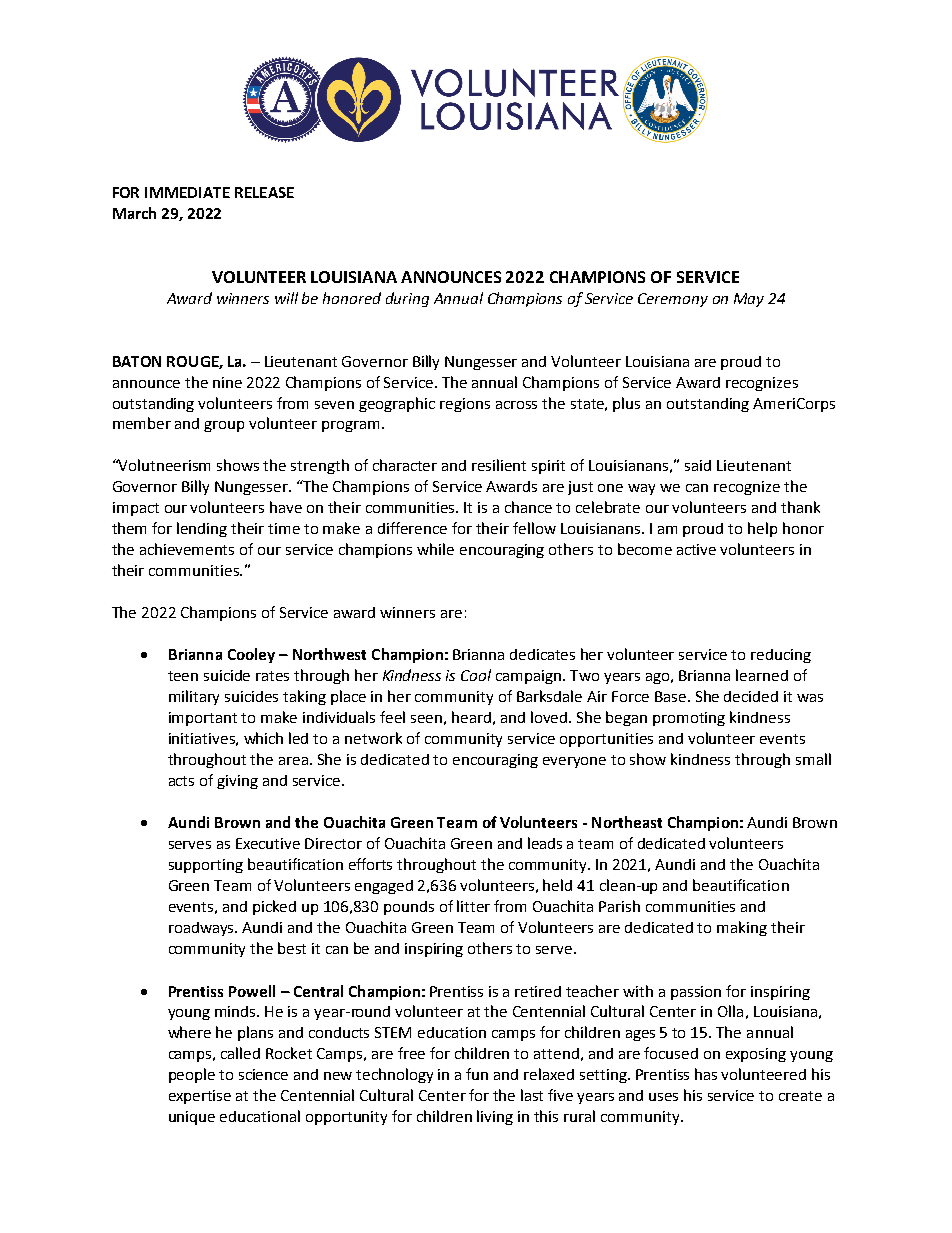  I want to click on giving, so click(237, 782).
